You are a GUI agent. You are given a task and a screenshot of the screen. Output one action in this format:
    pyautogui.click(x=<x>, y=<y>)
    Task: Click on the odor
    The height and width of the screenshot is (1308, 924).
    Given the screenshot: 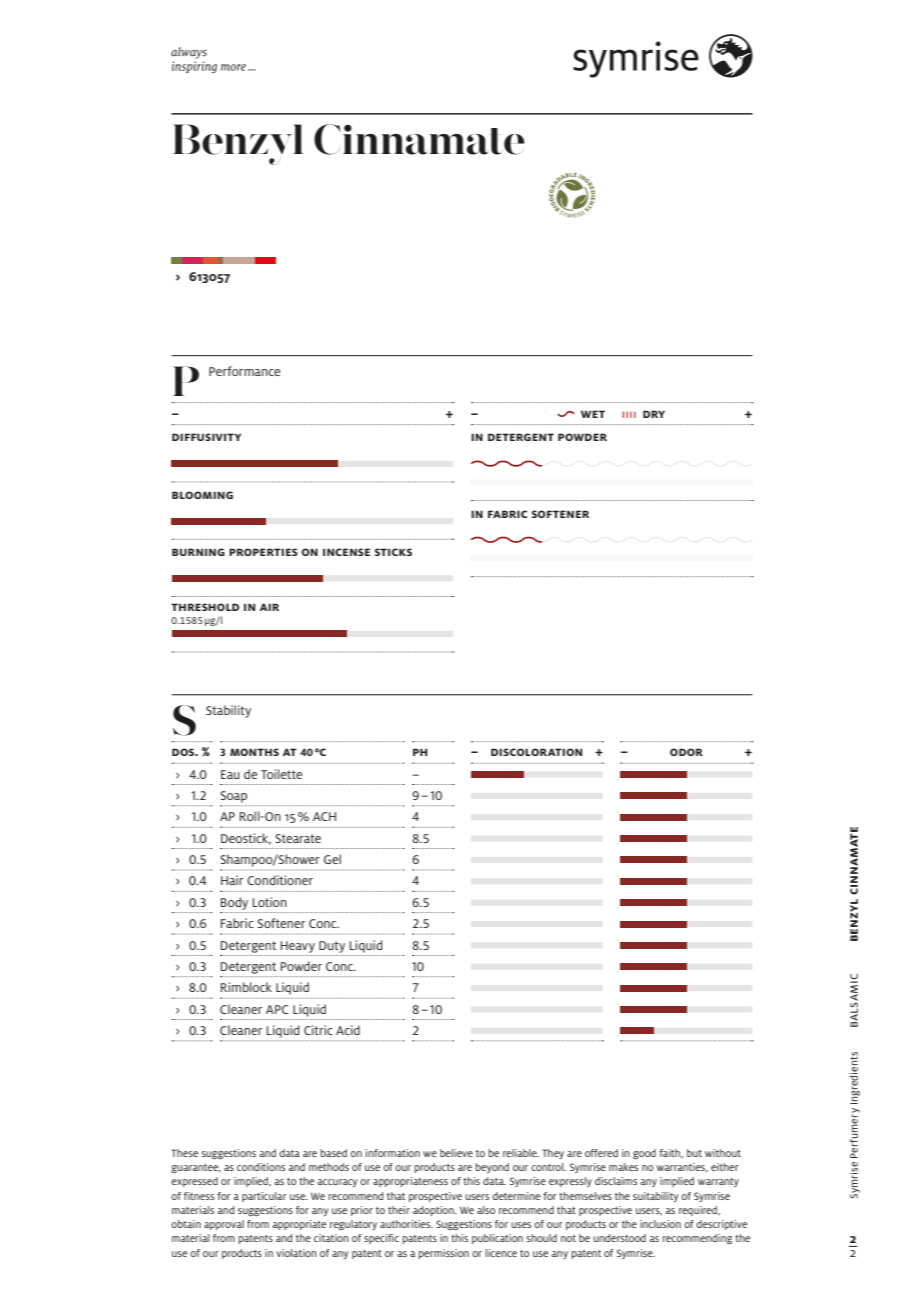 What is the action you would take?
    pyautogui.click(x=686, y=752)
